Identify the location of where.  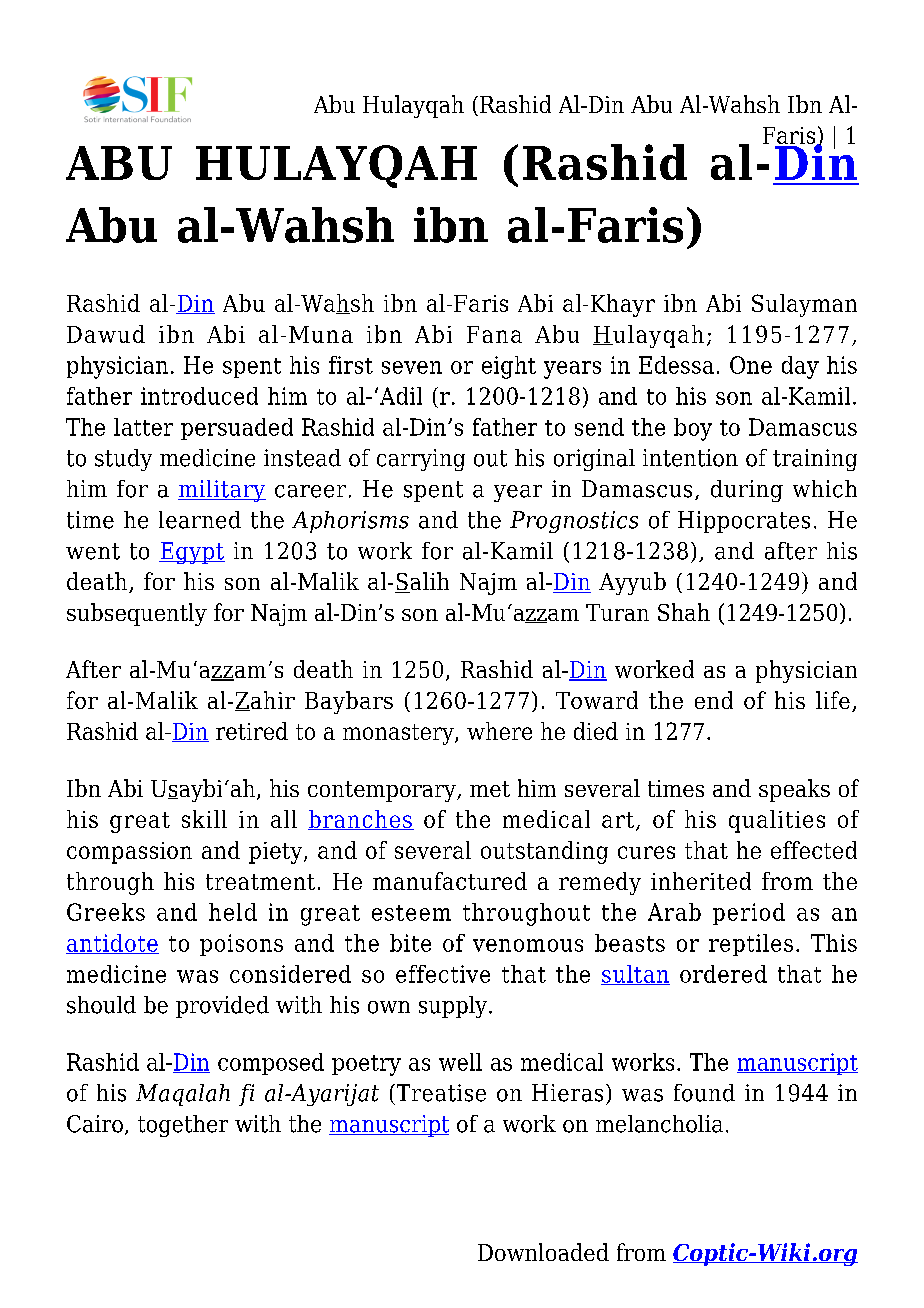
(499, 731).
